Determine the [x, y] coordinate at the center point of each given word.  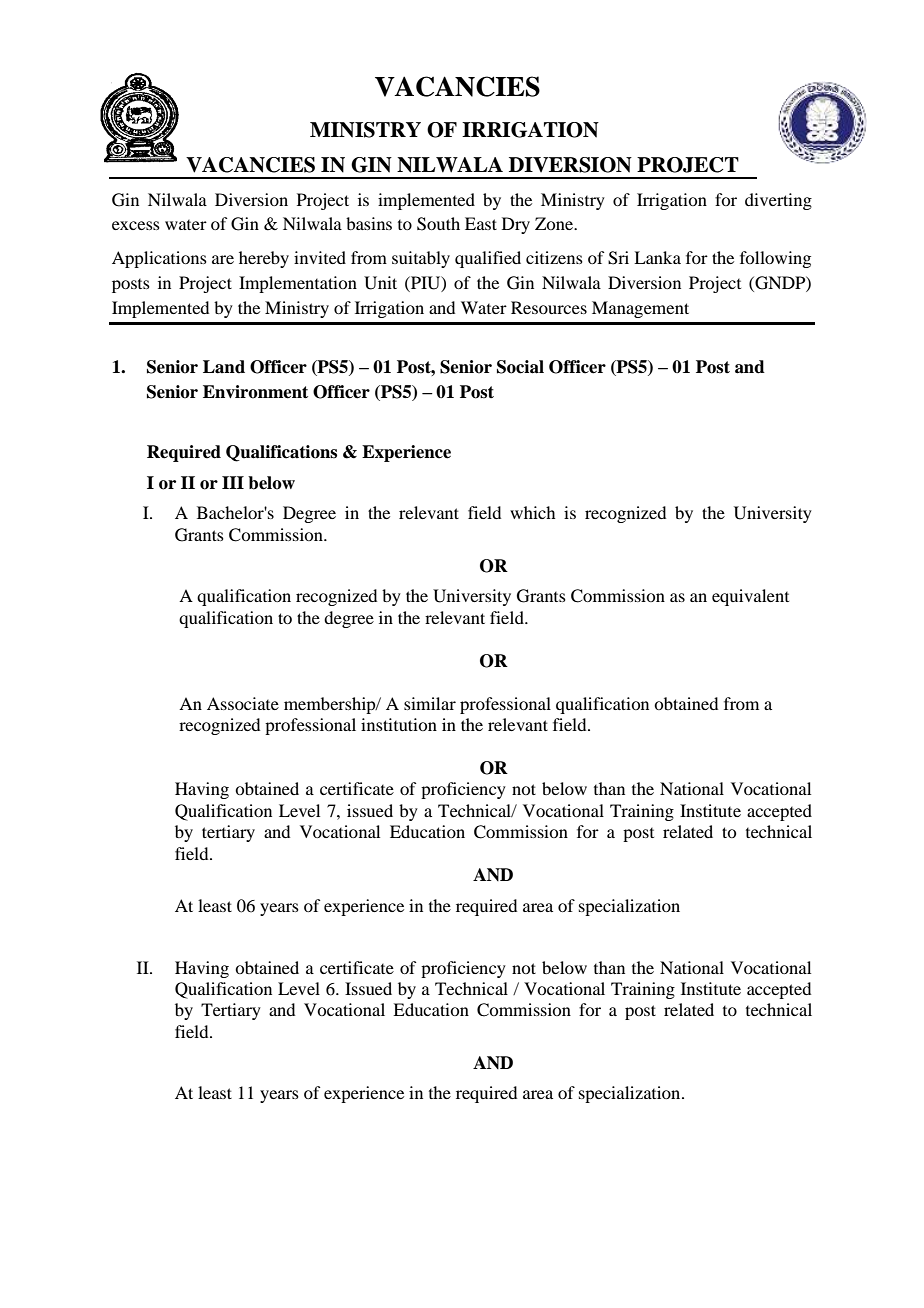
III [233, 482]
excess [136, 225]
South [438, 224]
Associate [243, 703]
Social [520, 367]
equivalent [750, 597]
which [532, 512]
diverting [778, 201]
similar [430, 703]
